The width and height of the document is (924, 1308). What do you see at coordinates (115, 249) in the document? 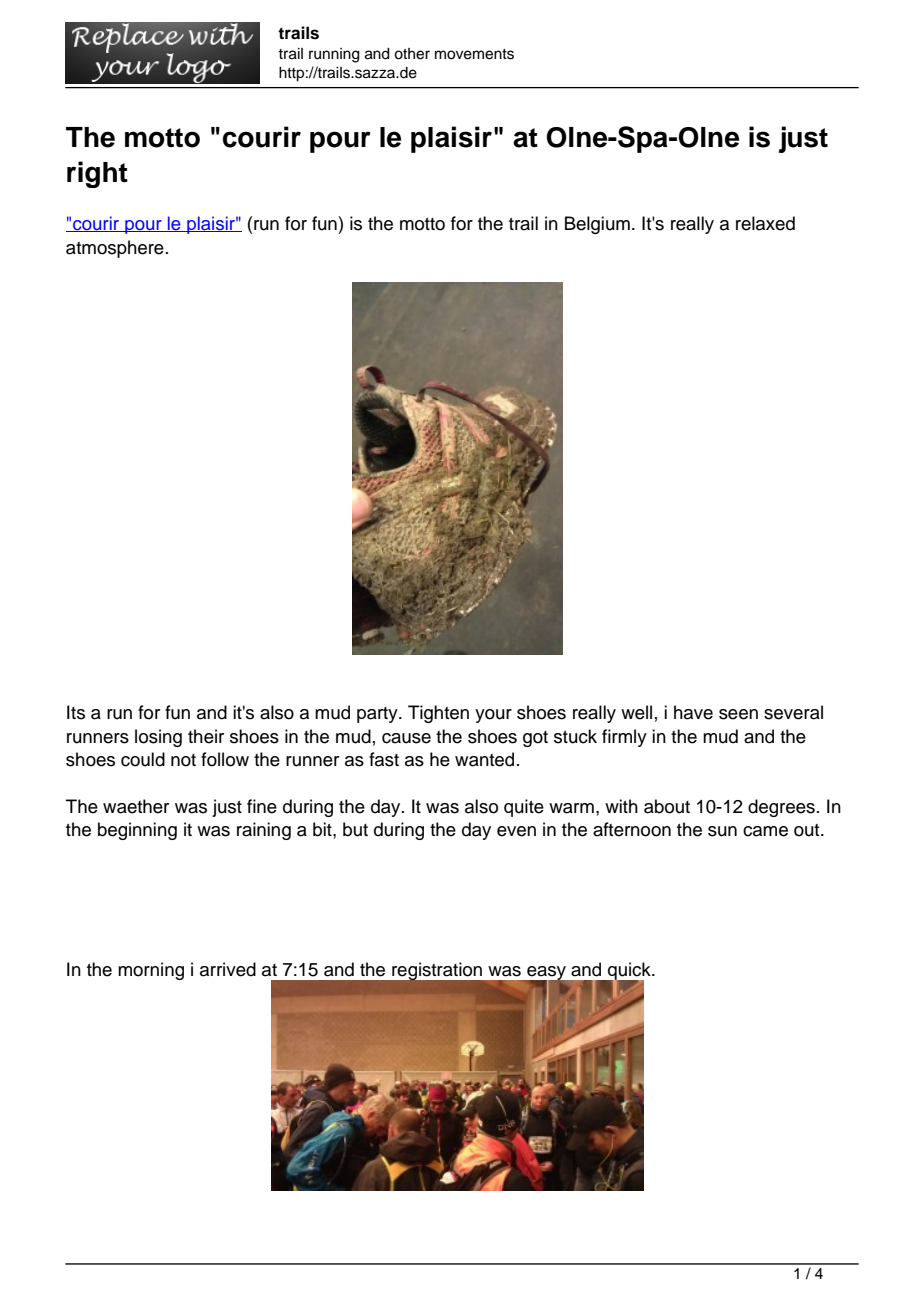
I see `atmosphere` at bounding box center [115, 249].
